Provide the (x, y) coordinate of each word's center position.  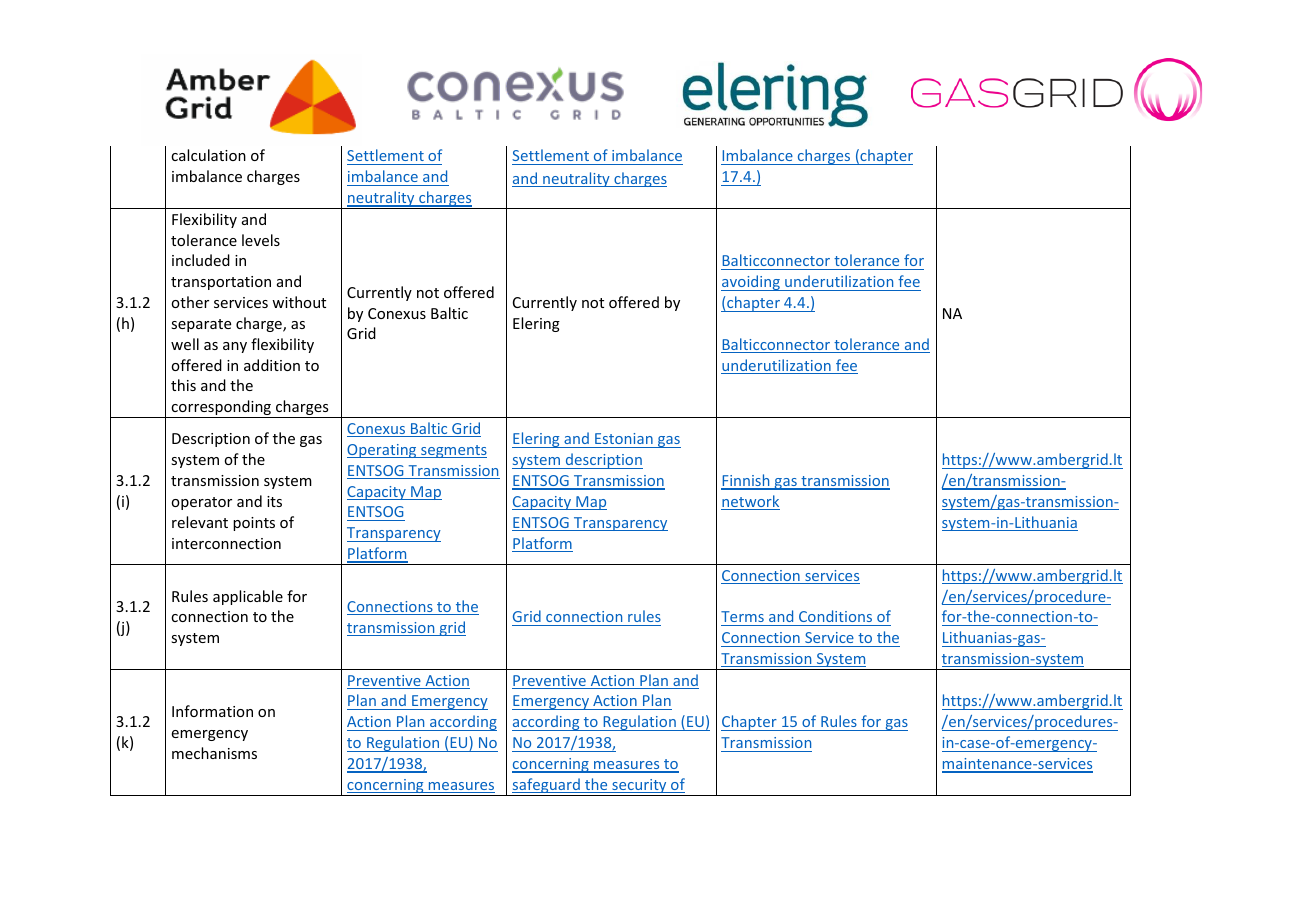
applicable (248, 597)
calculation (208, 155)
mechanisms (214, 753)
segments (453, 451)
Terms (743, 618)
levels (261, 240)
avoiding (751, 283)
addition (272, 365)
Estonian (624, 438)
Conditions (836, 618)
